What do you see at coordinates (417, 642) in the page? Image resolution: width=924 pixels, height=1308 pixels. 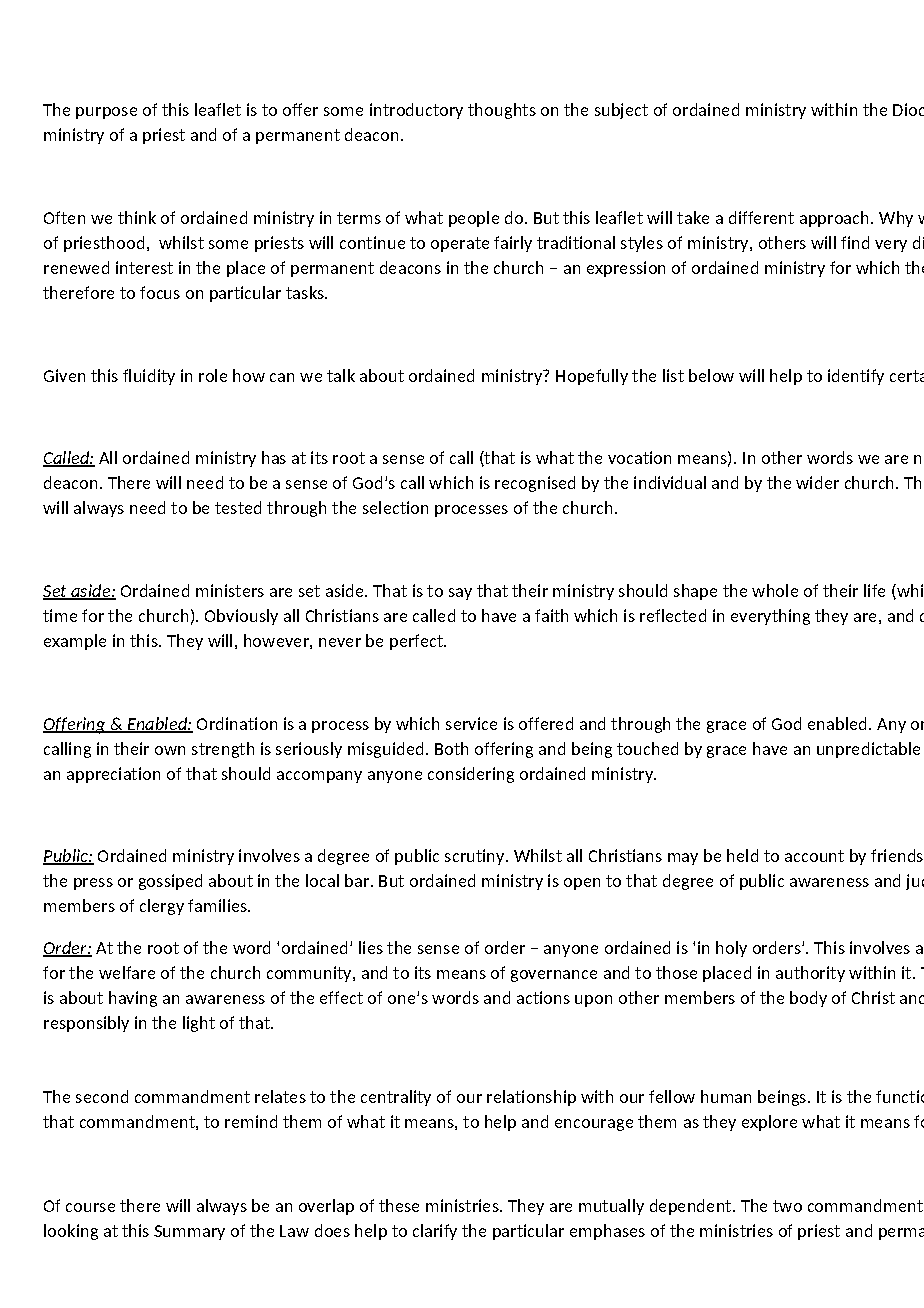 I see `perfect` at bounding box center [417, 642].
